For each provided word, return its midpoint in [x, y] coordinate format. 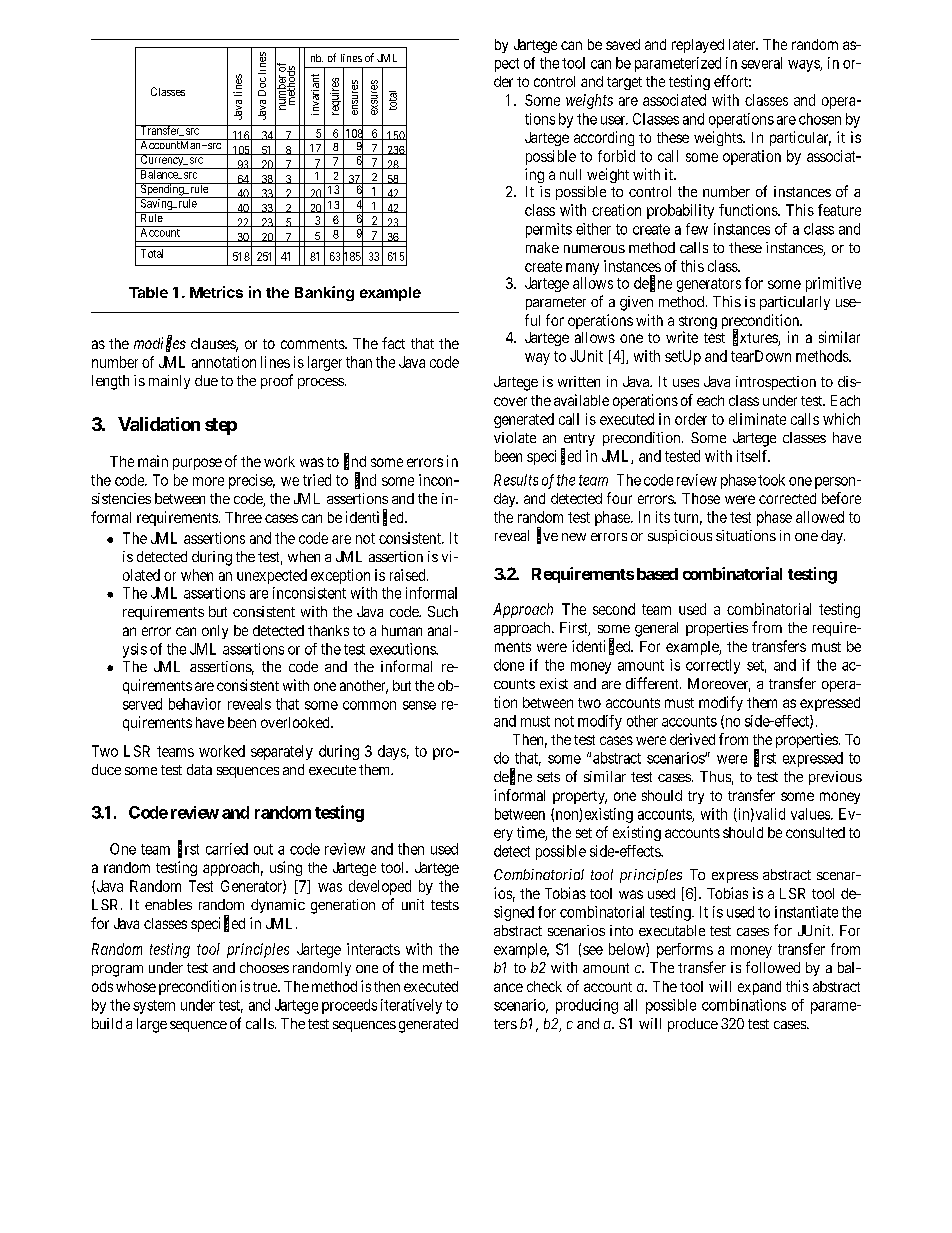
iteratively [411, 1006]
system [154, 1007]
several [761, 63]
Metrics [216, 292]
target [624, 83]
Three [243, 517]
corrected [787, 498]
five [547, 536]
